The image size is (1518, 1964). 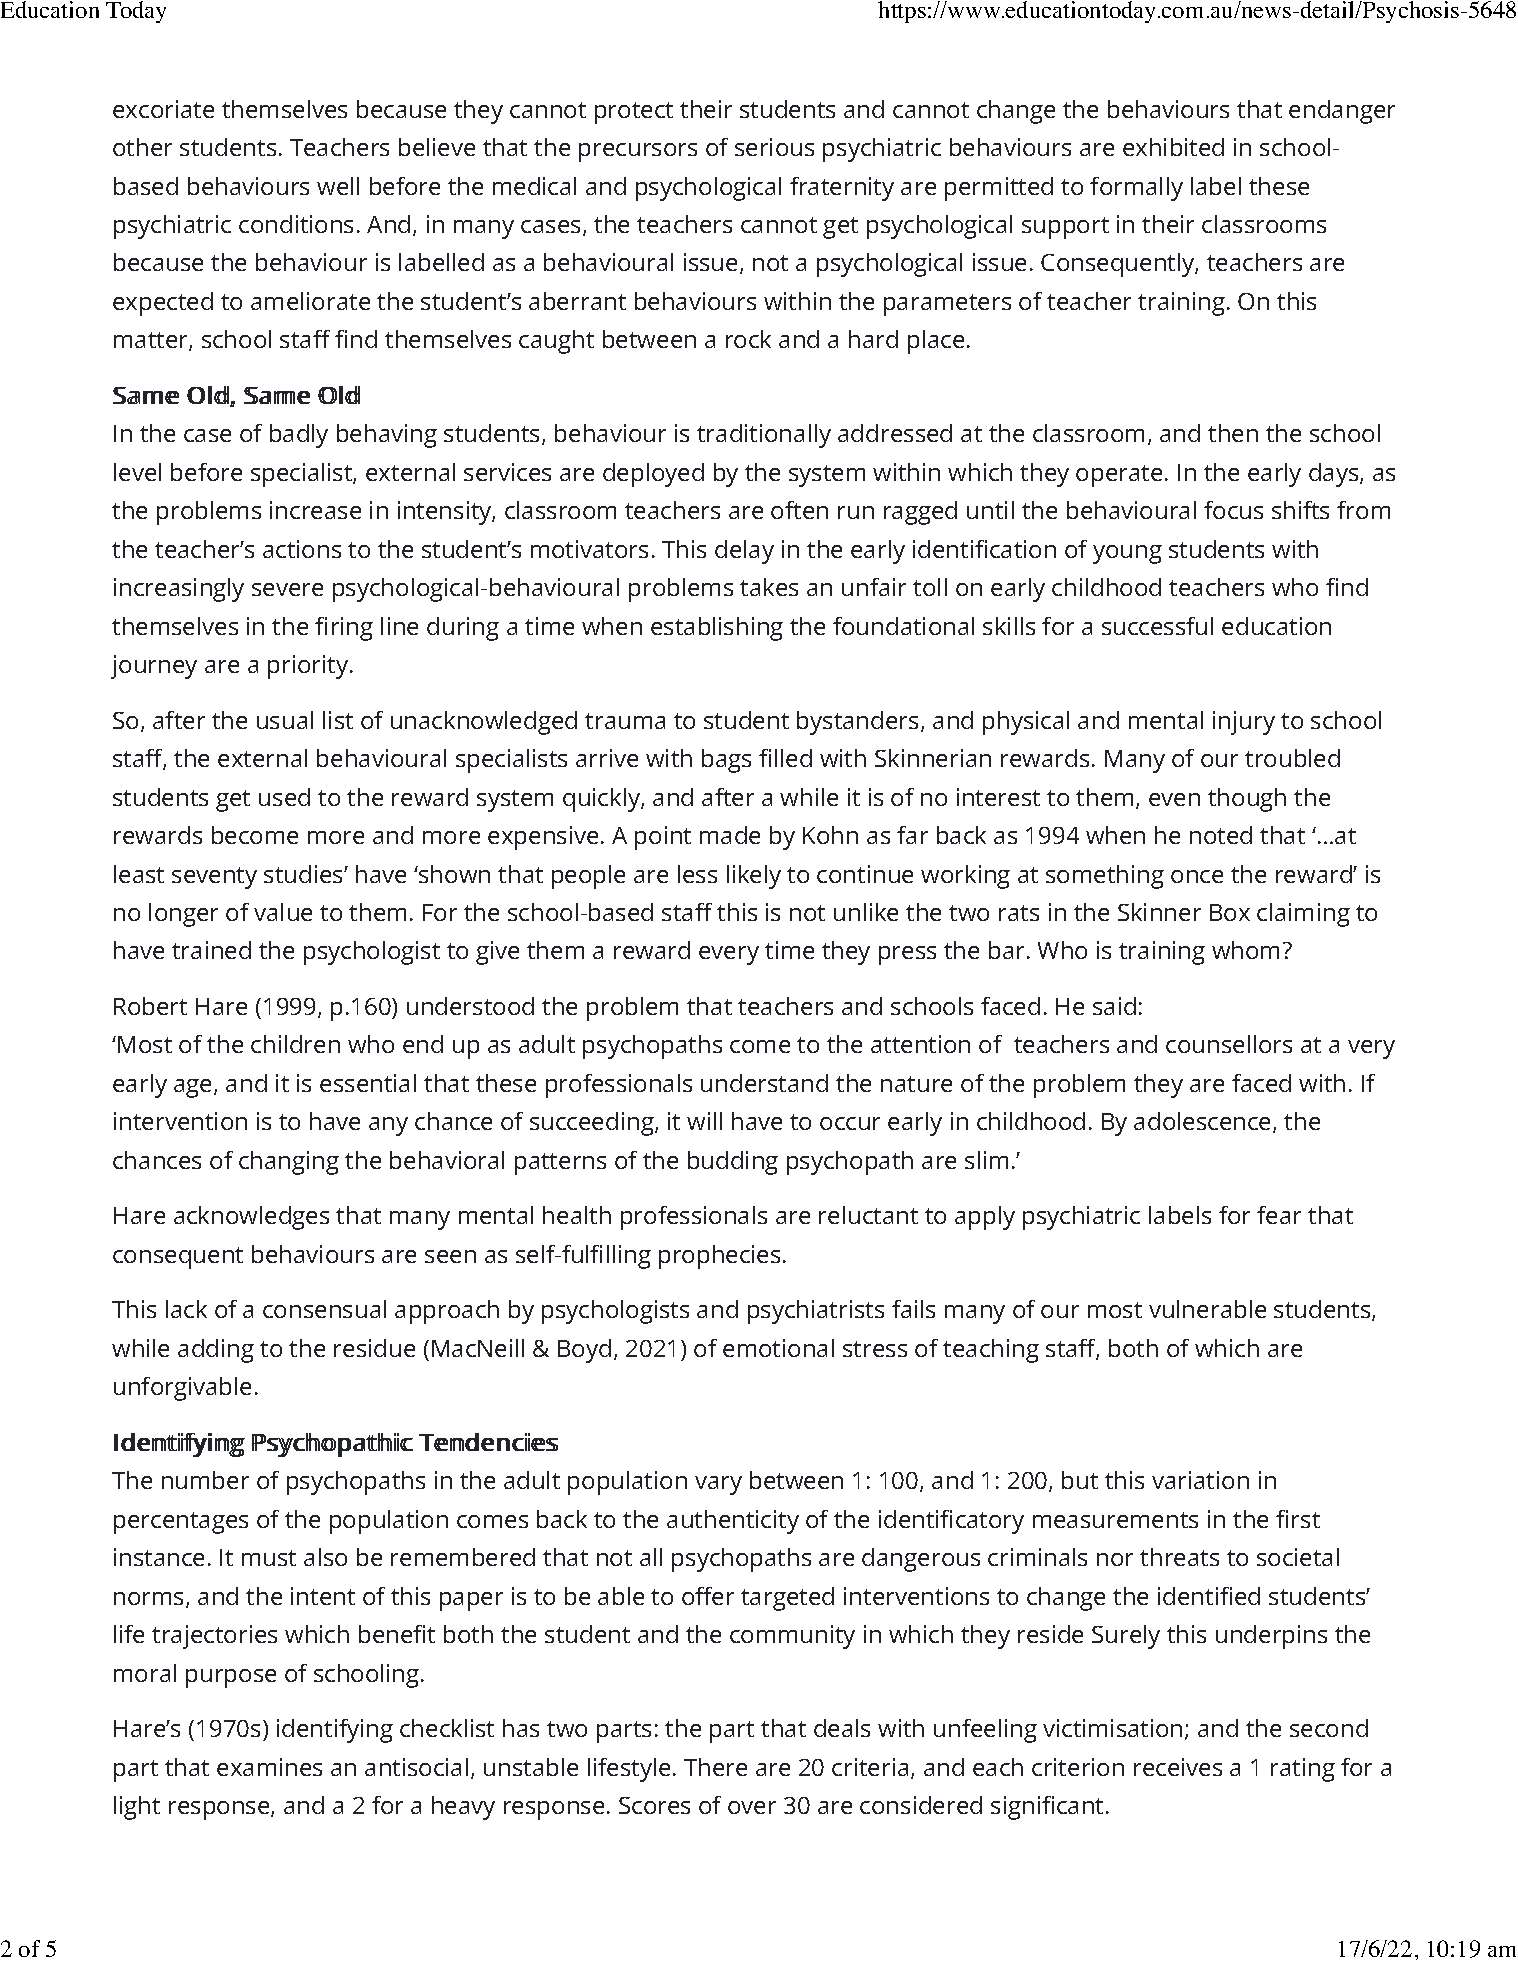 I want to click on likely, so click(x=754, y=877).
